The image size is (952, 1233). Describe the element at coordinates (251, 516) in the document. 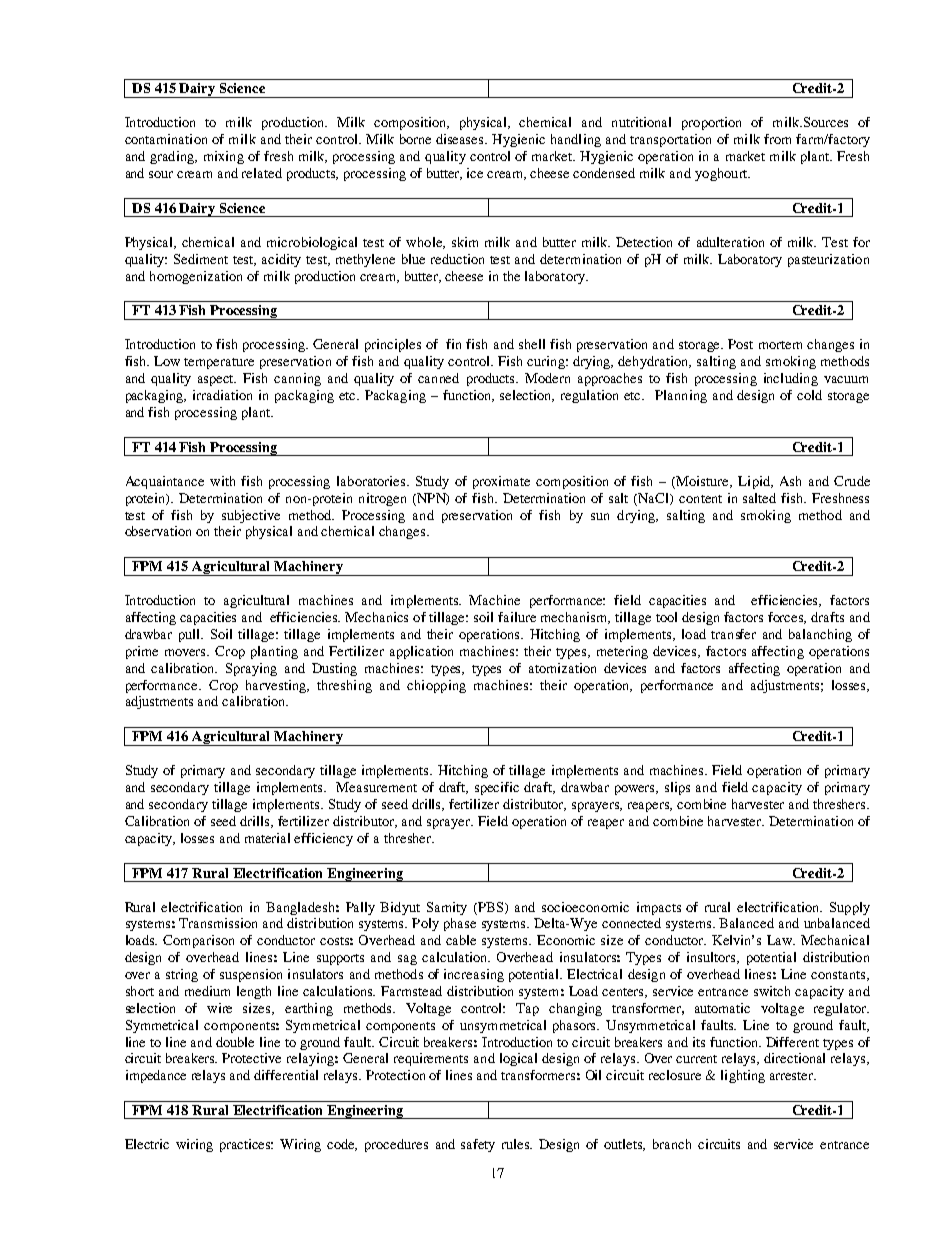

I see `subjective` at that location.
